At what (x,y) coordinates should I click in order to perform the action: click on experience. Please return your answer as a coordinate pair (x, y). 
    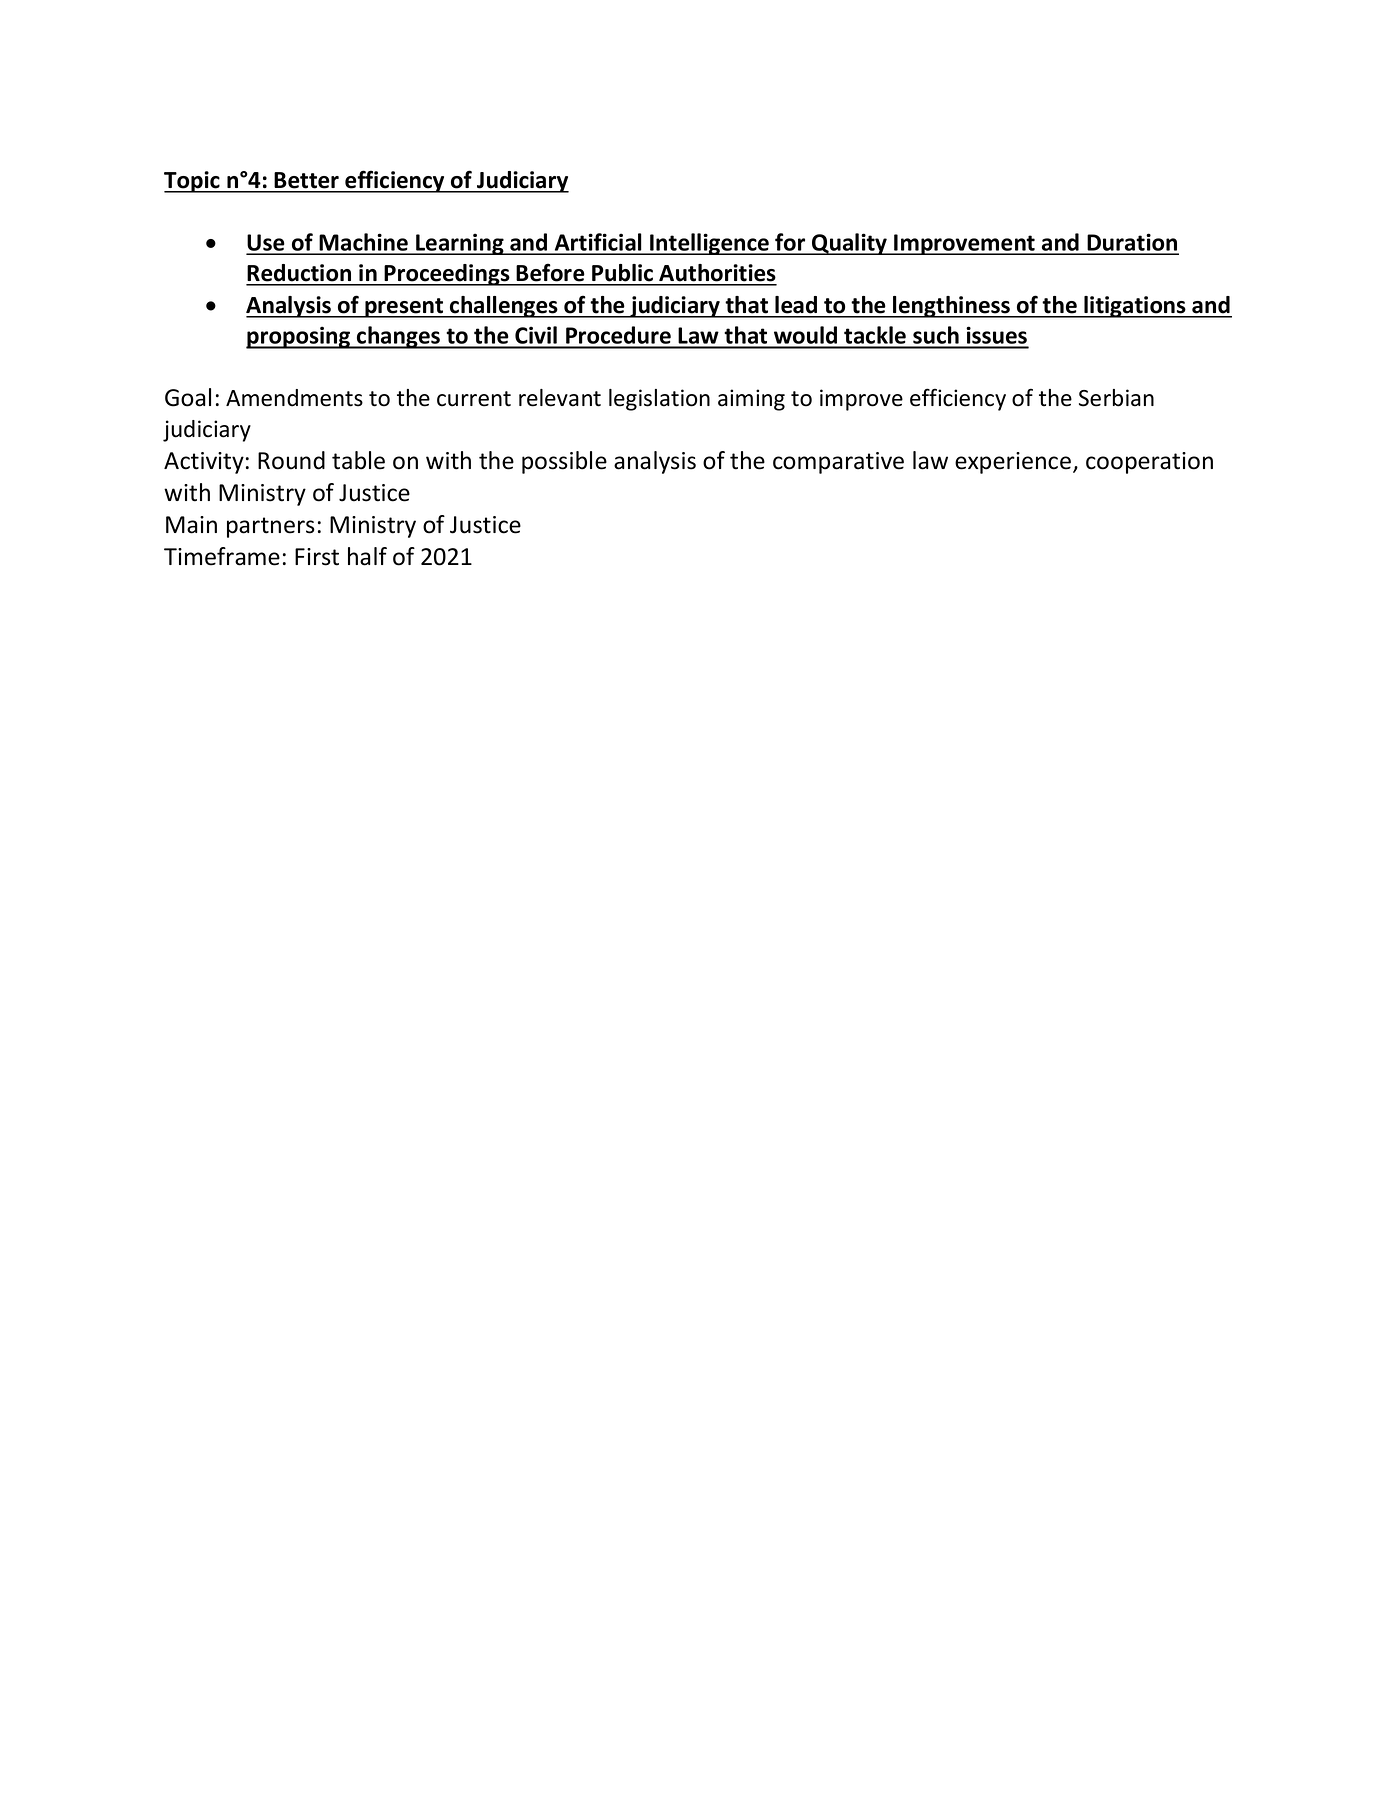
    Looking at the image, I should click on (1013, 463).
